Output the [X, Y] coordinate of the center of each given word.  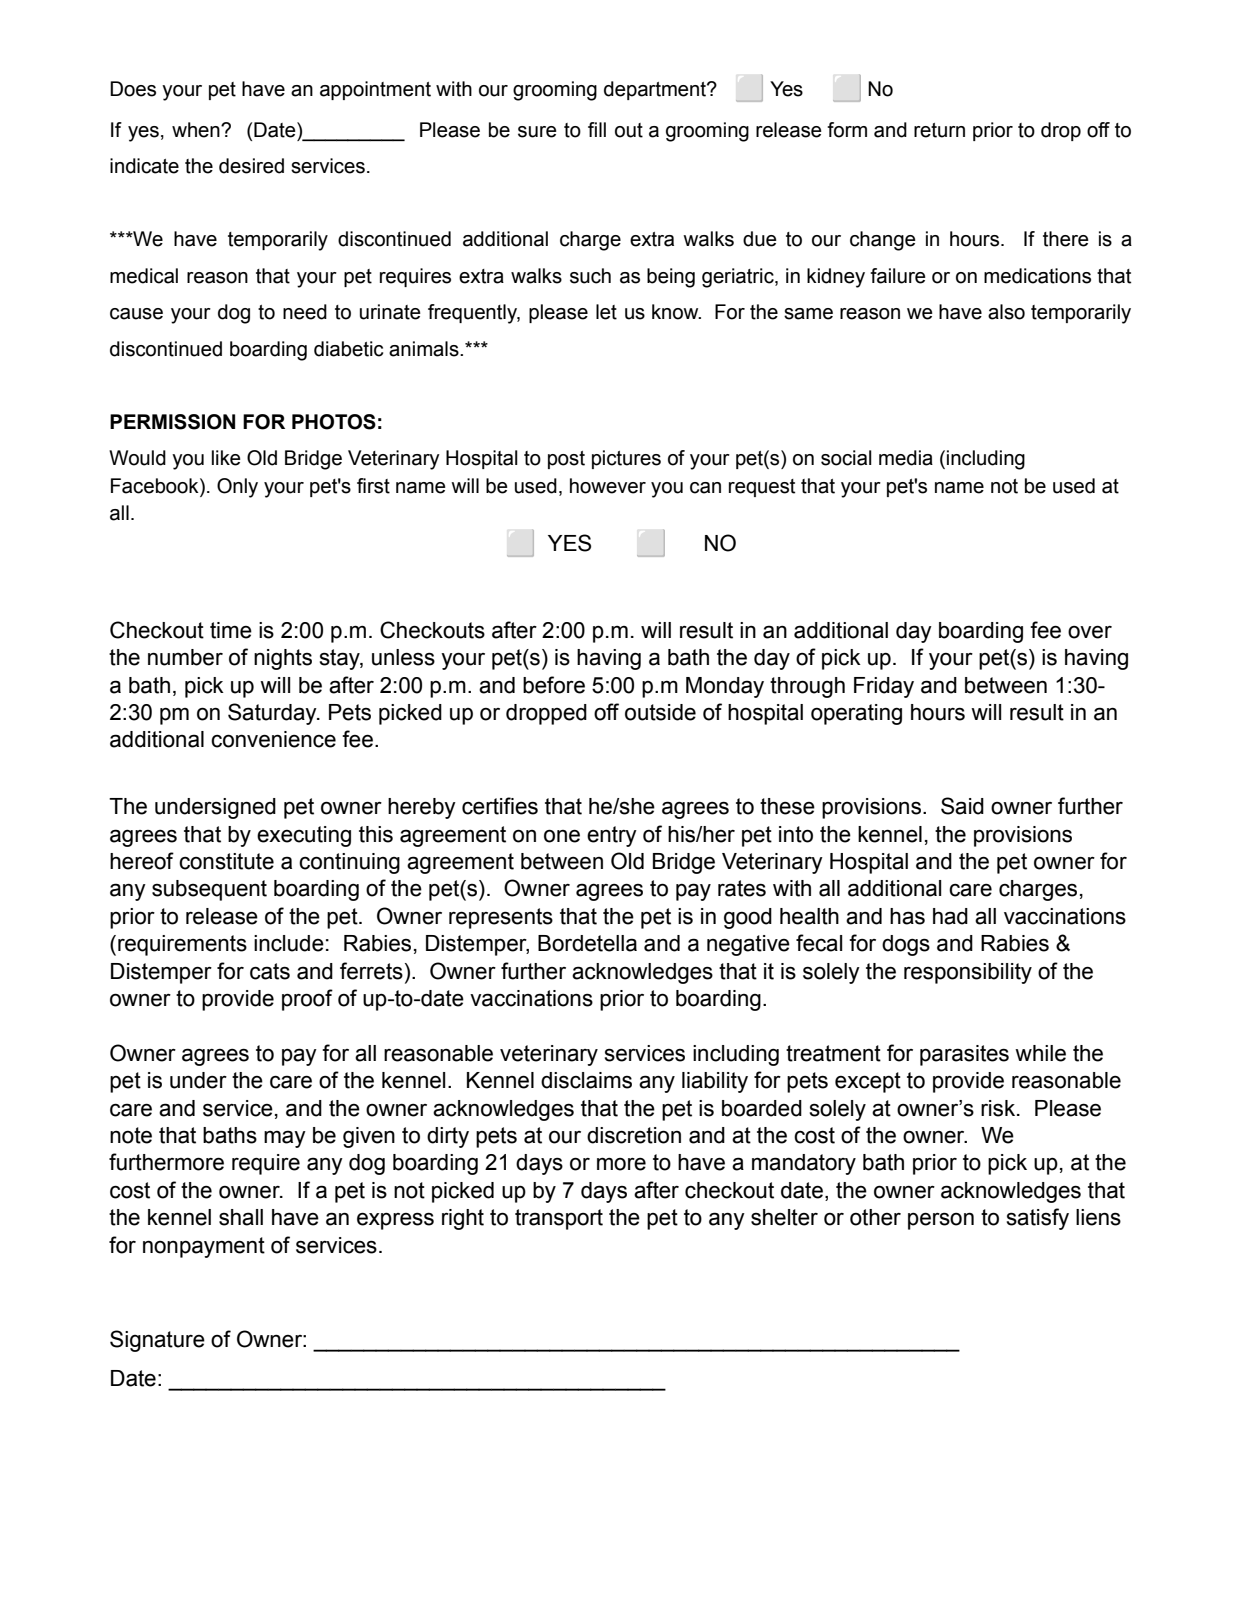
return [939, 130]
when [197, 130]
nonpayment [204, 1247]
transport [559, 1219]
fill [597, 129]
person [941, 1221]
